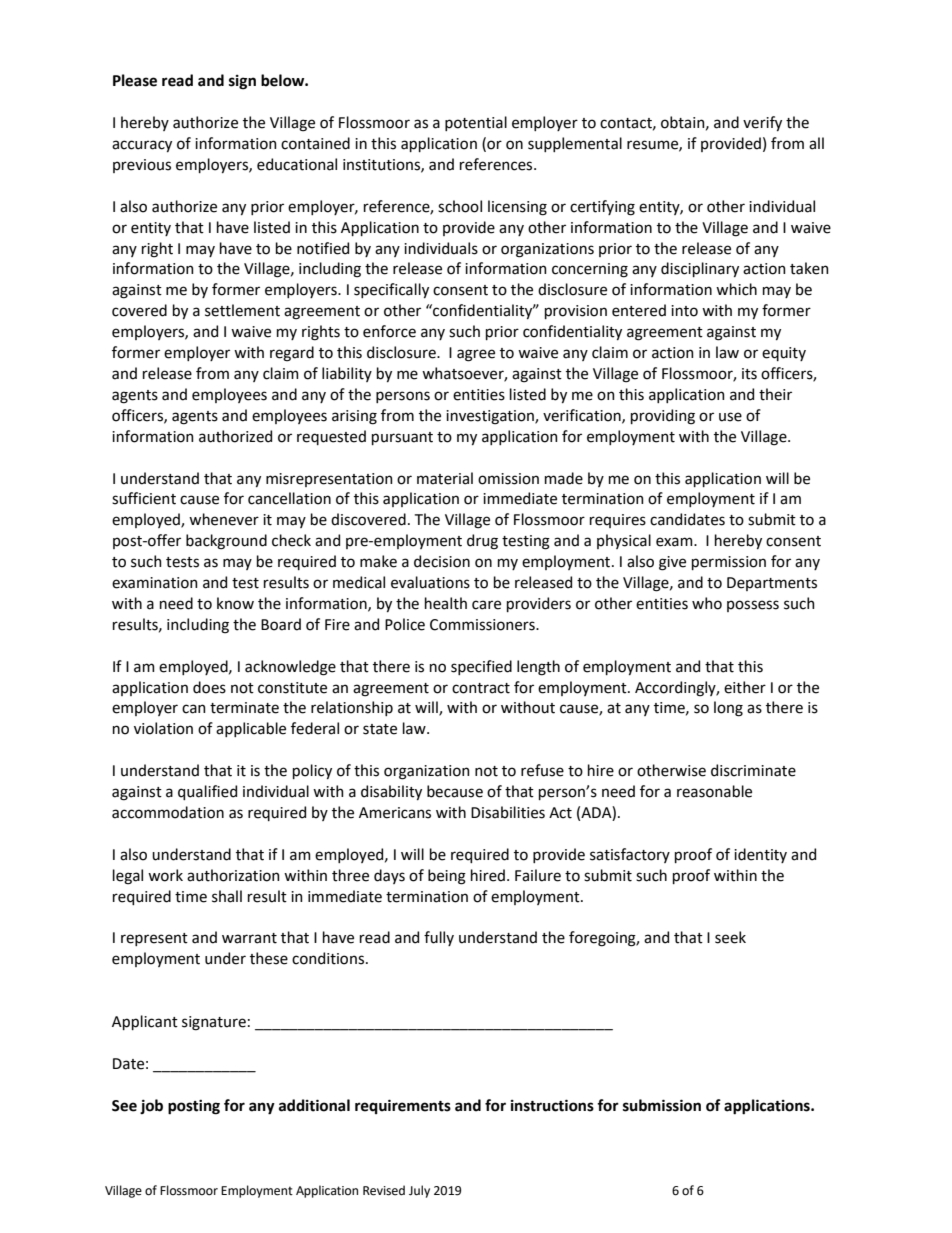 This image has height=1233, width=952. What do you see at coordinates (151, 1106) in the image?
I see `job` at bounding box center [151, 1106].
